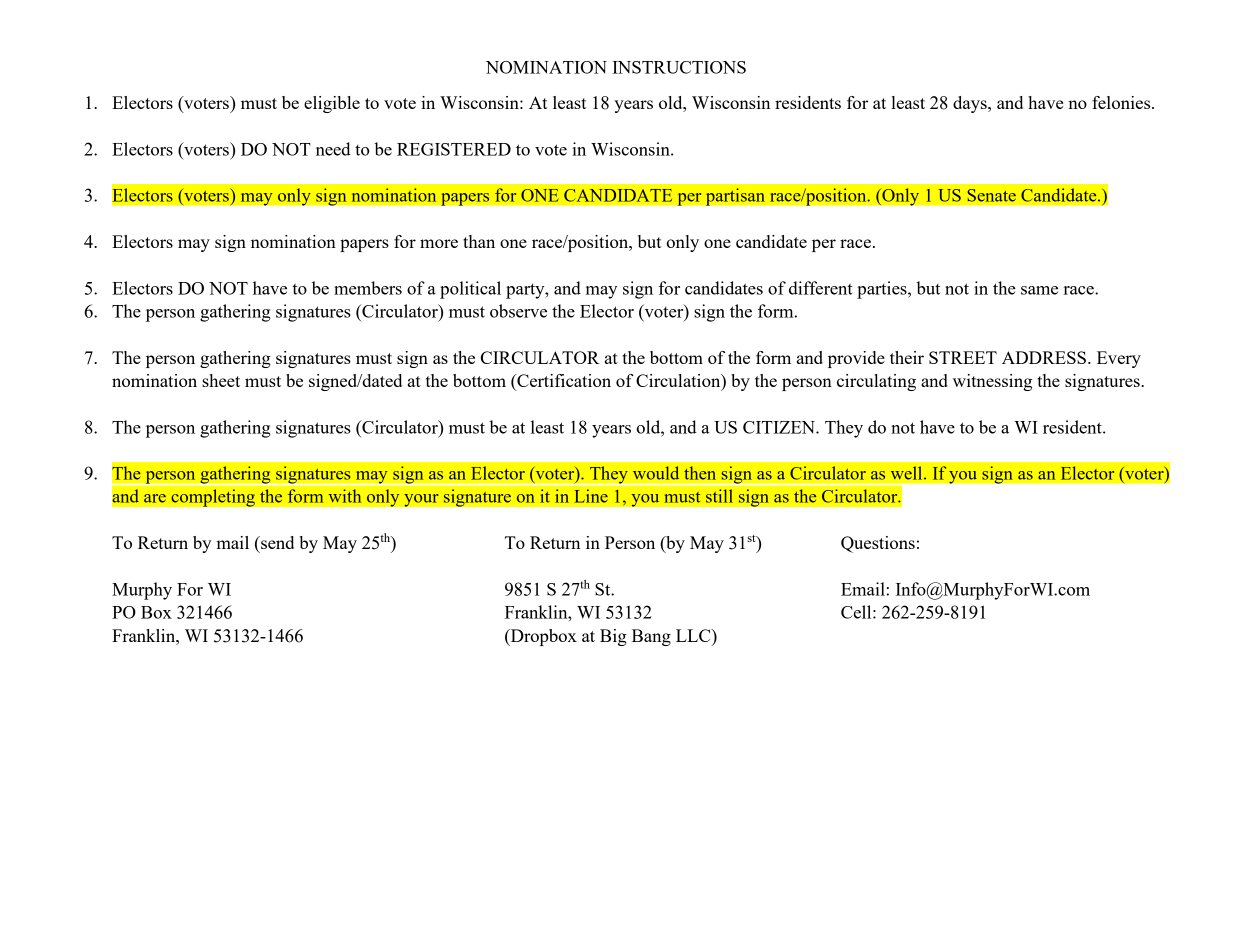 The image size is (1233, 952). I want to click on with, so click(345, 496).
